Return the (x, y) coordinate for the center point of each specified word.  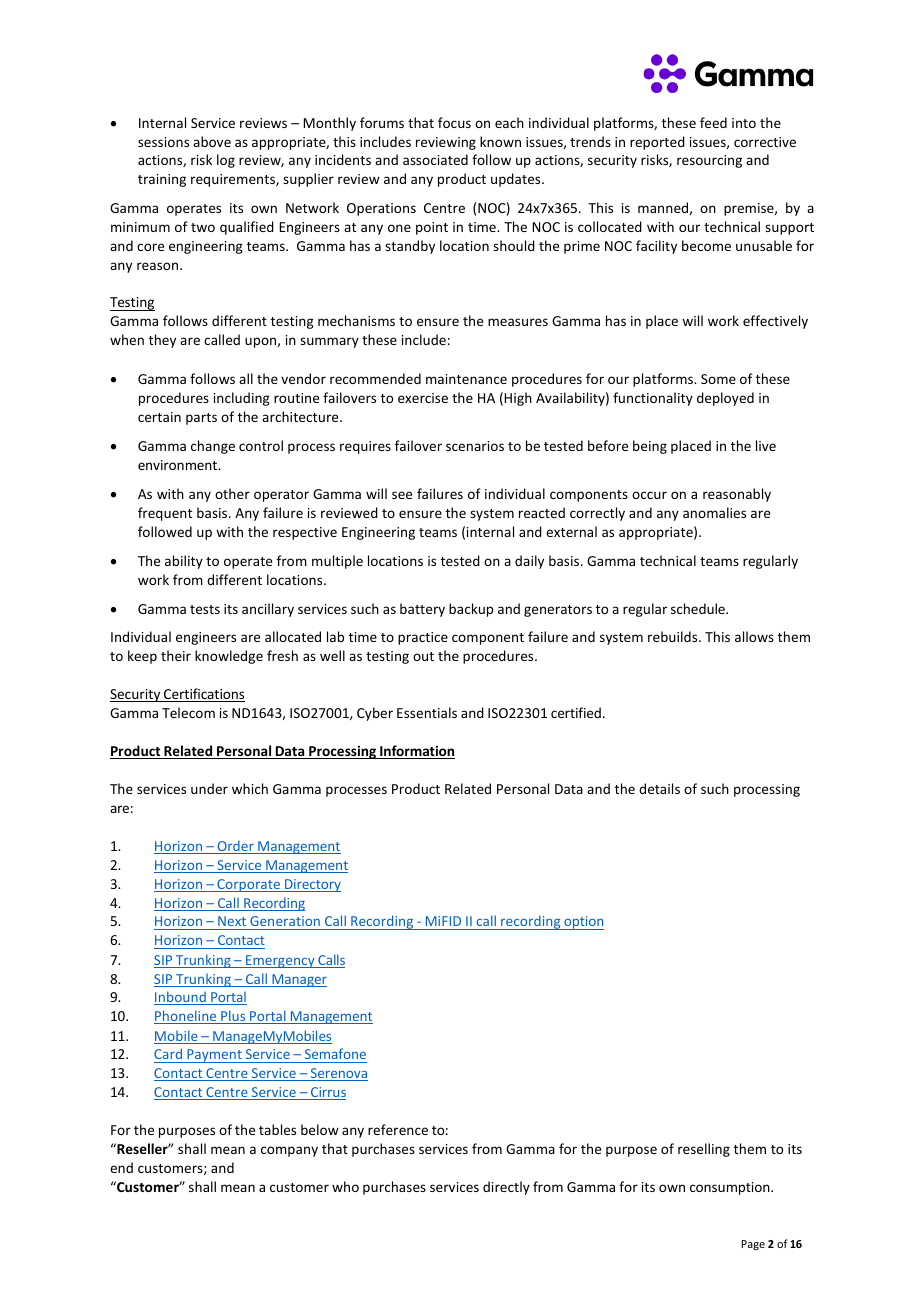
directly (506, 1188)
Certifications (203, 695)
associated (435, 159)
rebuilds (674, 636)
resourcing (709, 161)
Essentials (427, 712)
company (289, 1151)
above (212, 141)
